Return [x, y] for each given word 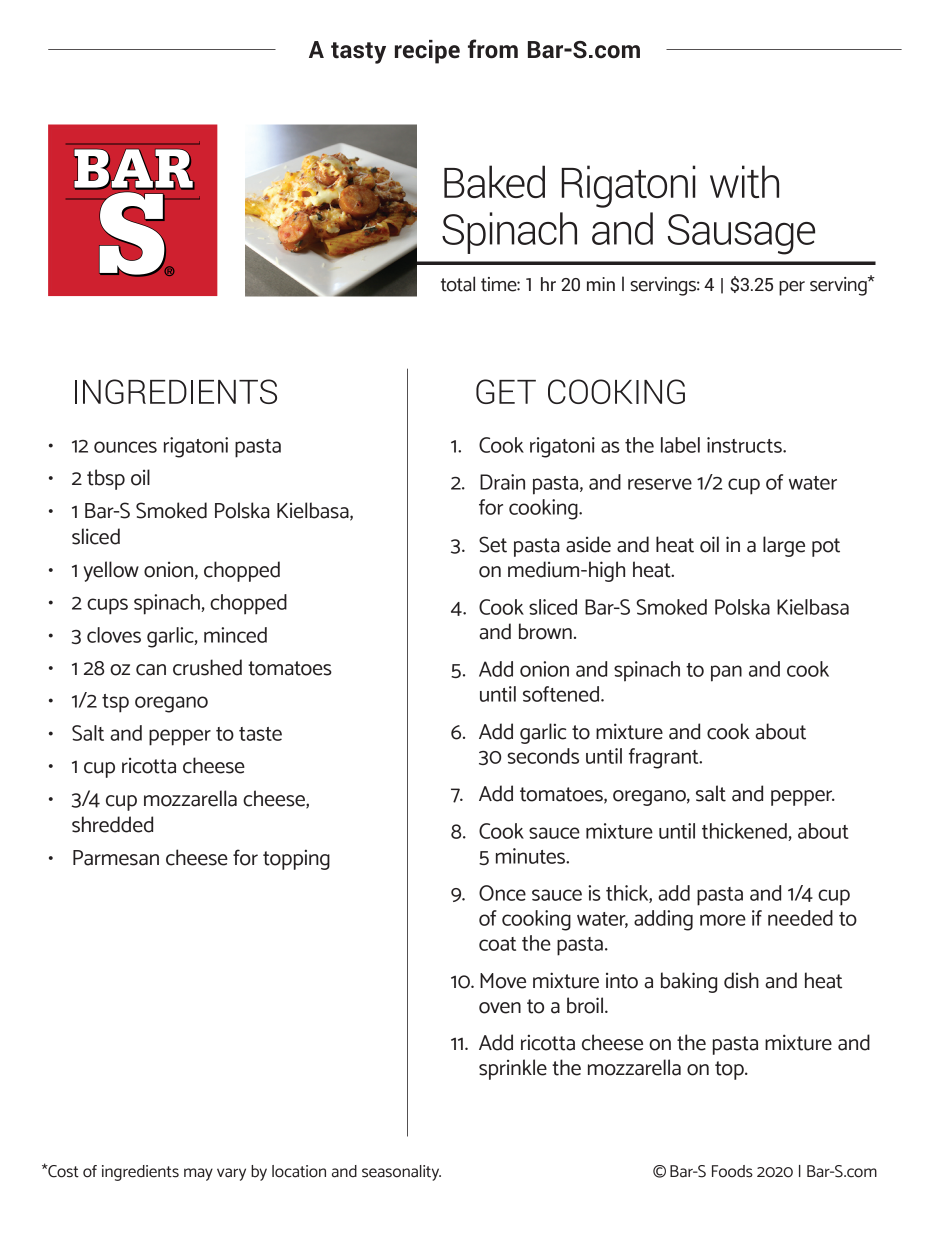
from [493, 49]
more [723, 920]
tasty [358, 53]
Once [502, 893]
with [744, 181]
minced [235, 635]
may [198, 1174]
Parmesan [116, 858]
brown [545, 631]
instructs [745, 445]
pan [726, 673]
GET [506, 391]
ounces [125, 447]
